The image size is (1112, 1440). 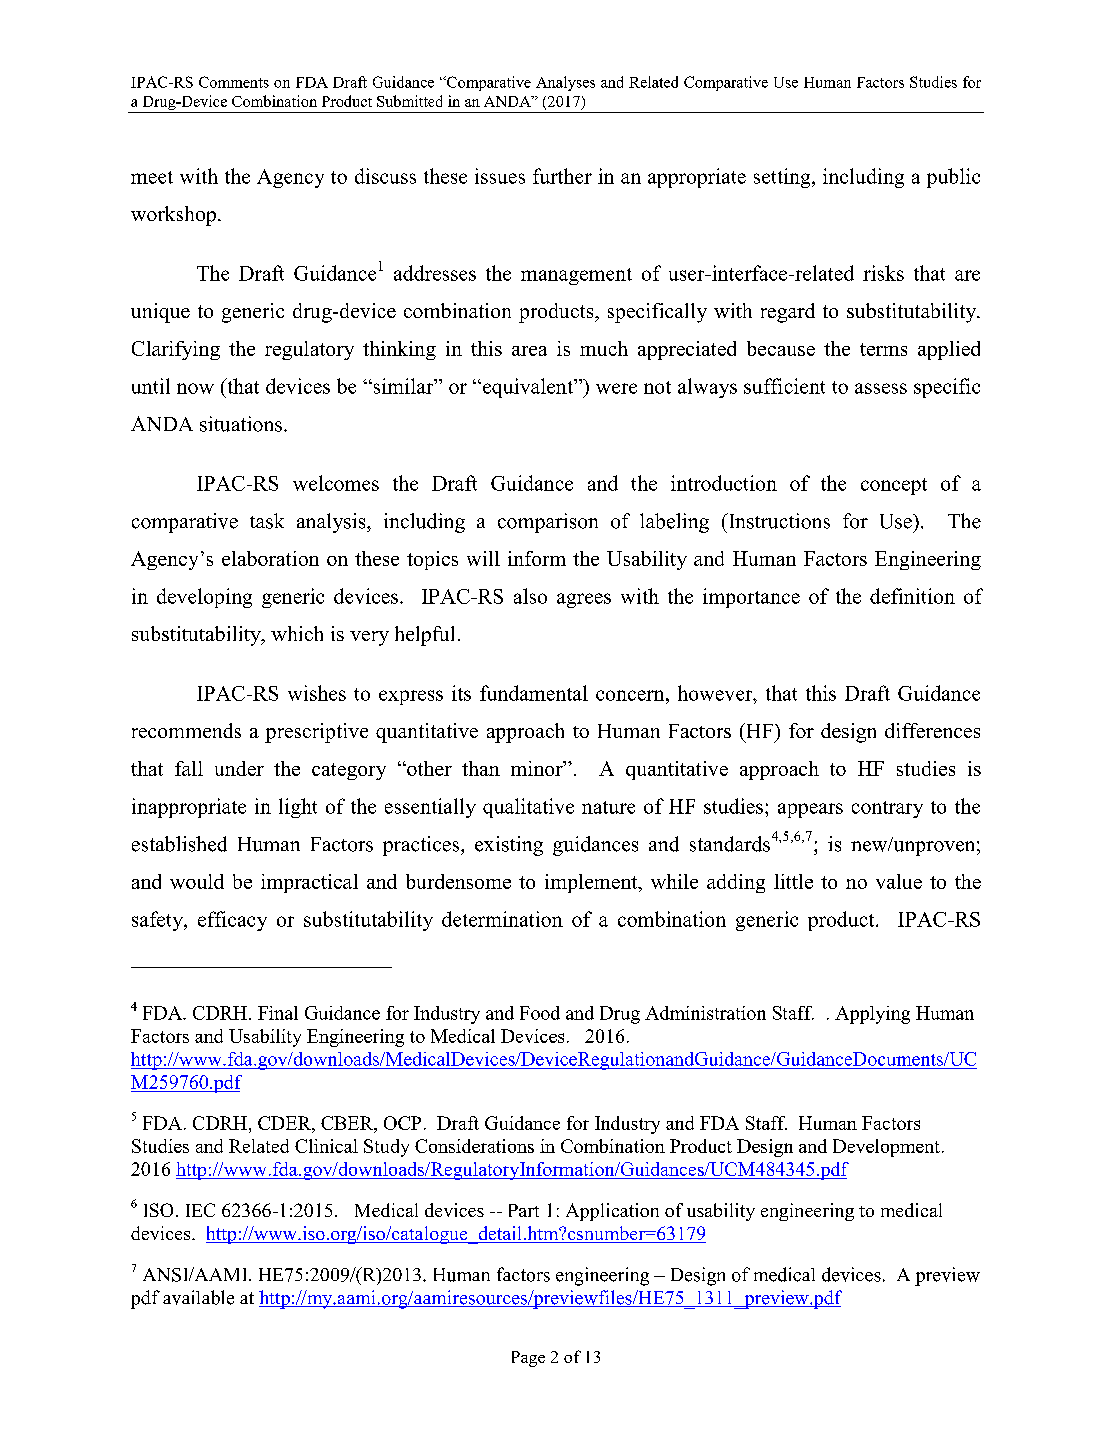 I want to click on Analyses, so click(x=565, y=83).
